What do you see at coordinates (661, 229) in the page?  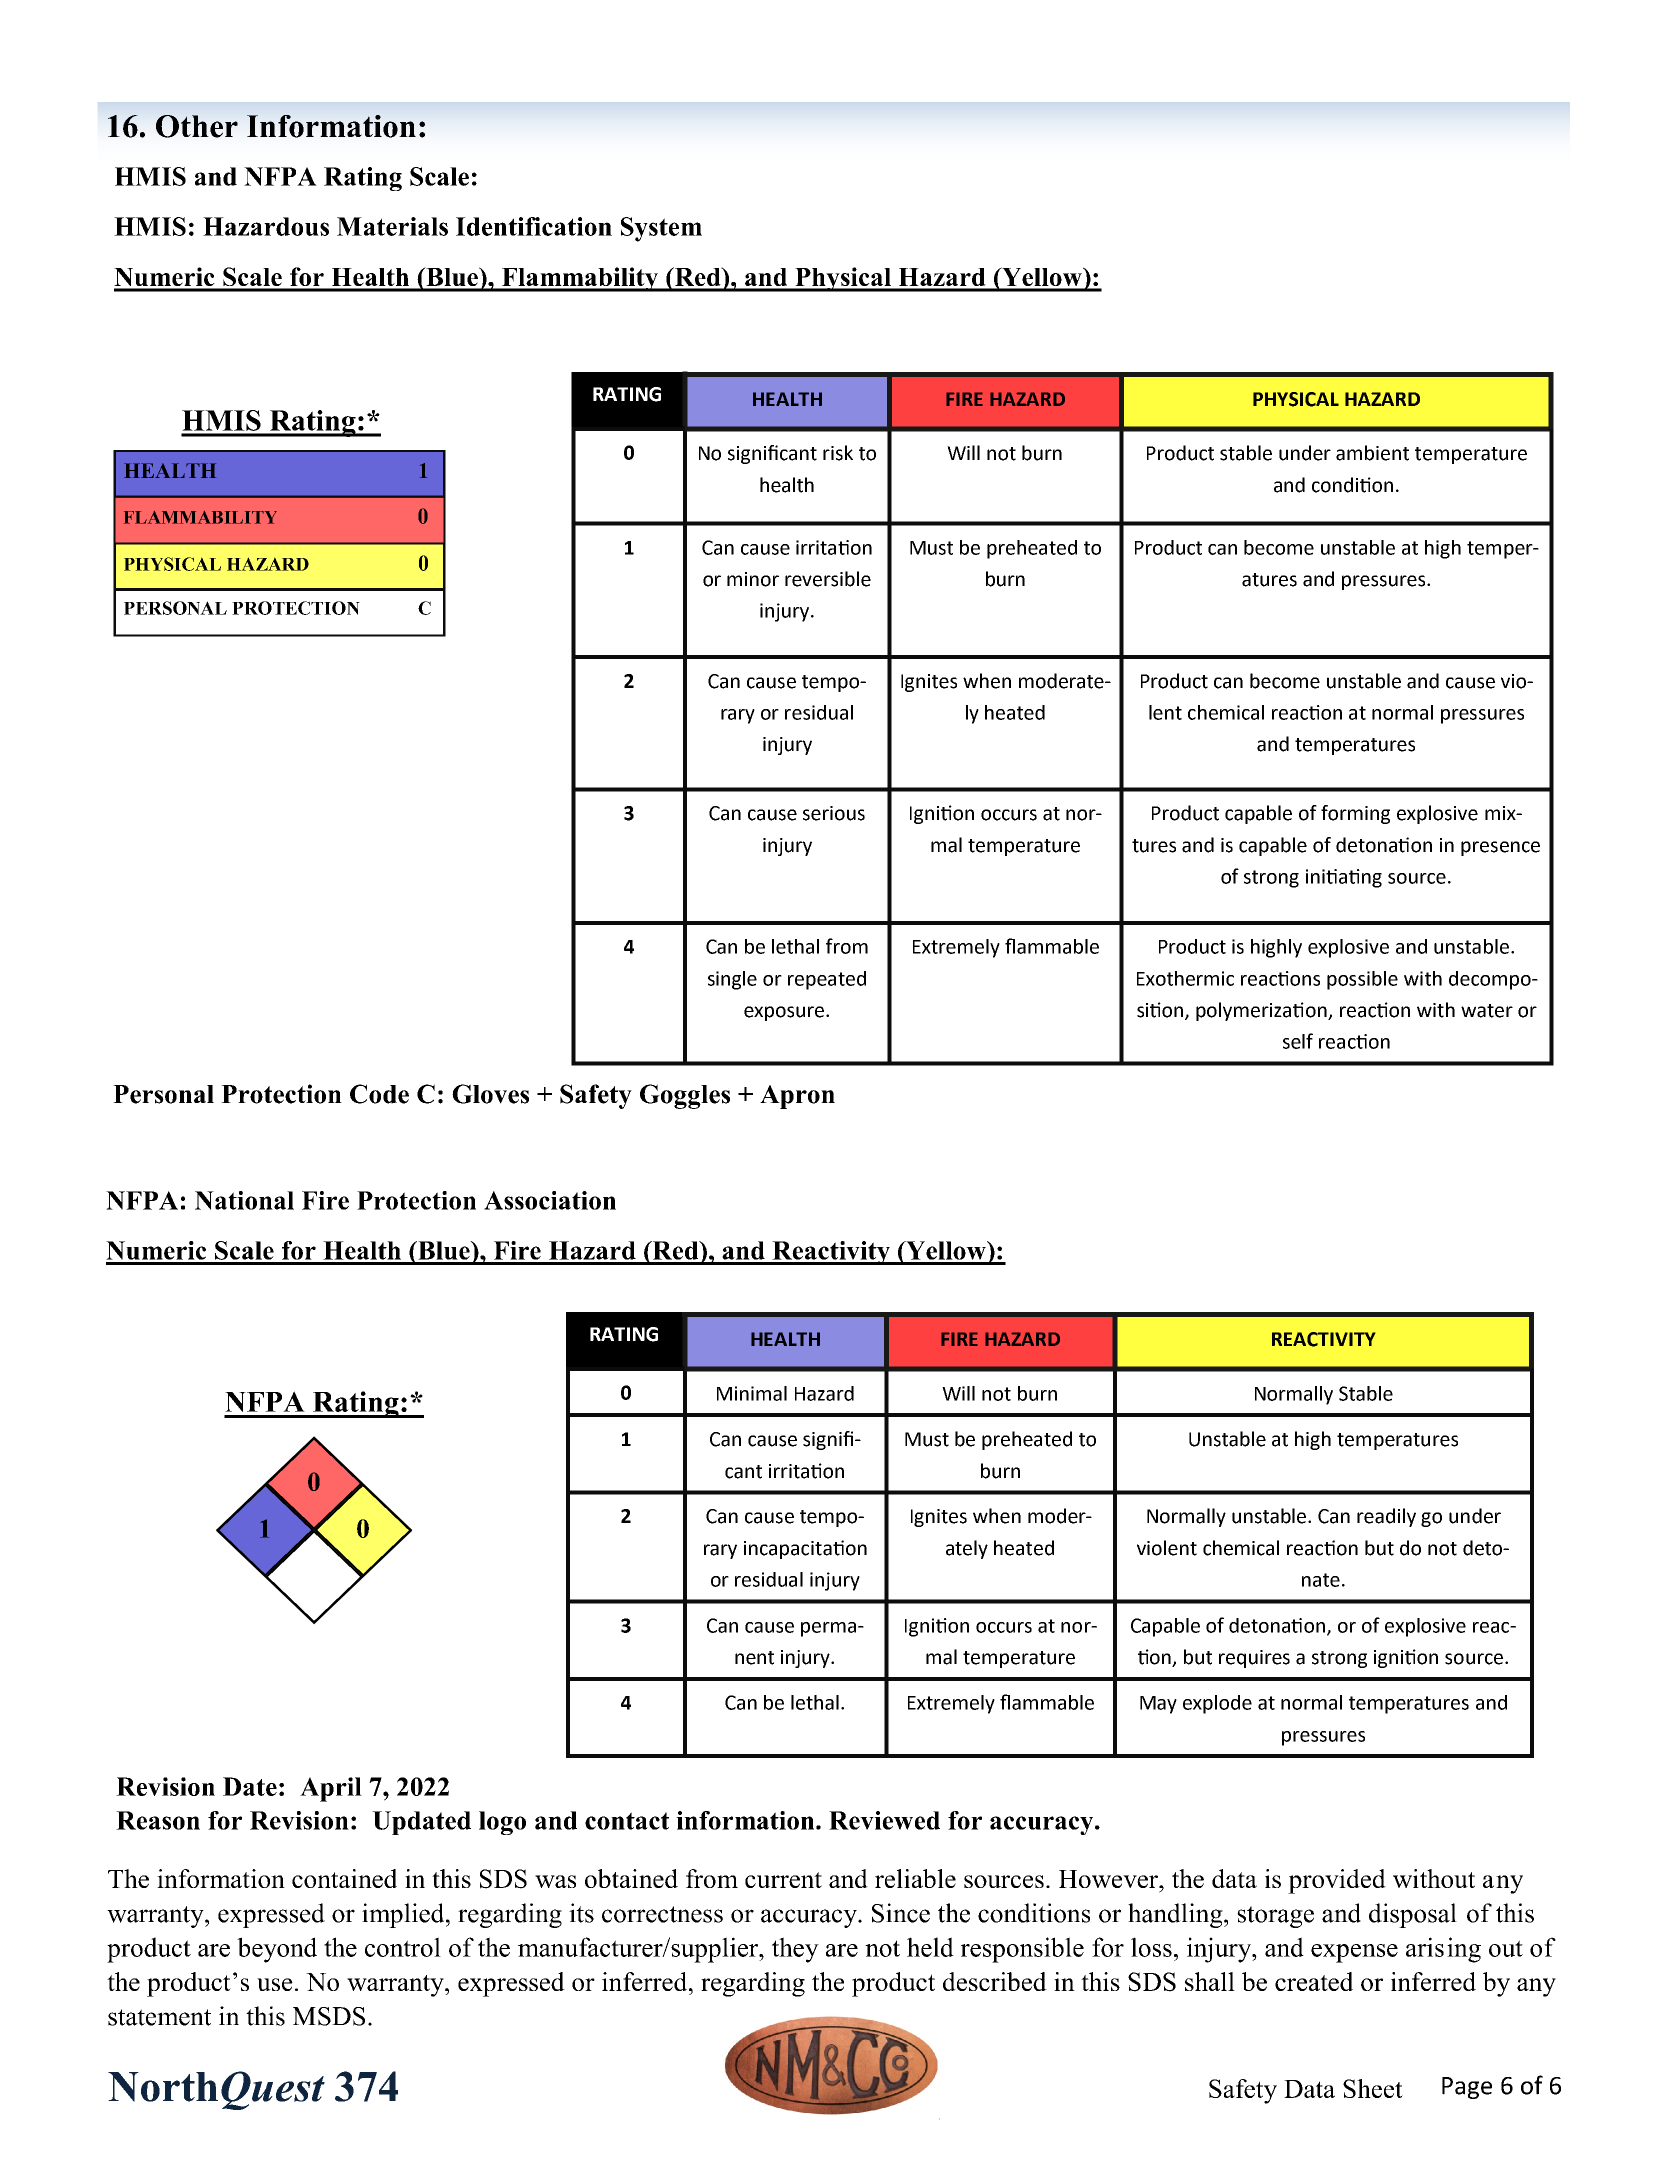 I see `System` at bounding box center [661, 229].
